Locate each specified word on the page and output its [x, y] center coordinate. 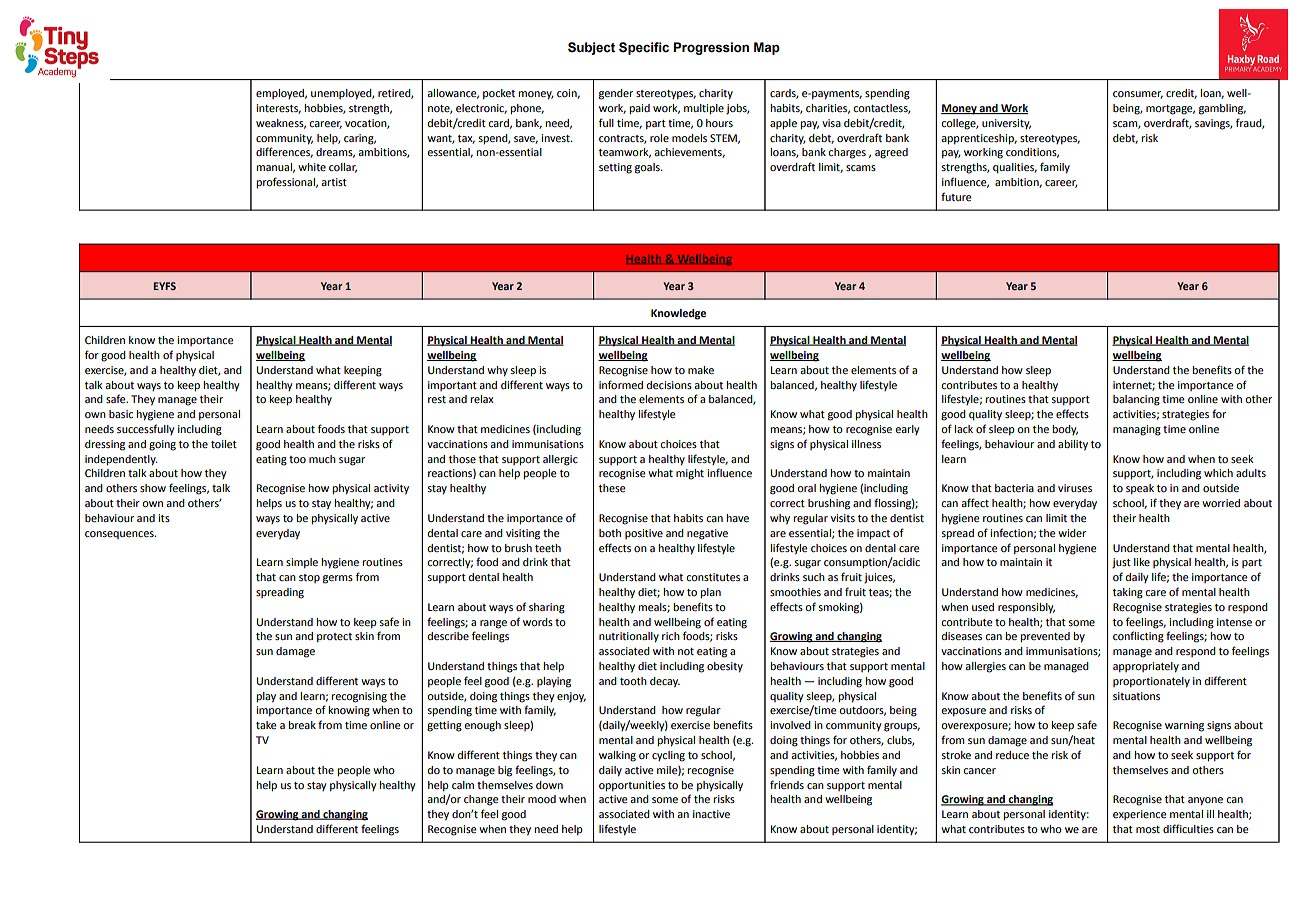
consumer [1138, 95]
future [956, 196]
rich [671, 636]
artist [334, 182]
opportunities [632, 786]
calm [463, 785]
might [690, 474]
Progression [711, 48]
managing [1137, 430]
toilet [224, 444]
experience [1140, 815]
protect [334, 637]
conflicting [1138, 637]
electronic [481, 109]
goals [648, 168]
